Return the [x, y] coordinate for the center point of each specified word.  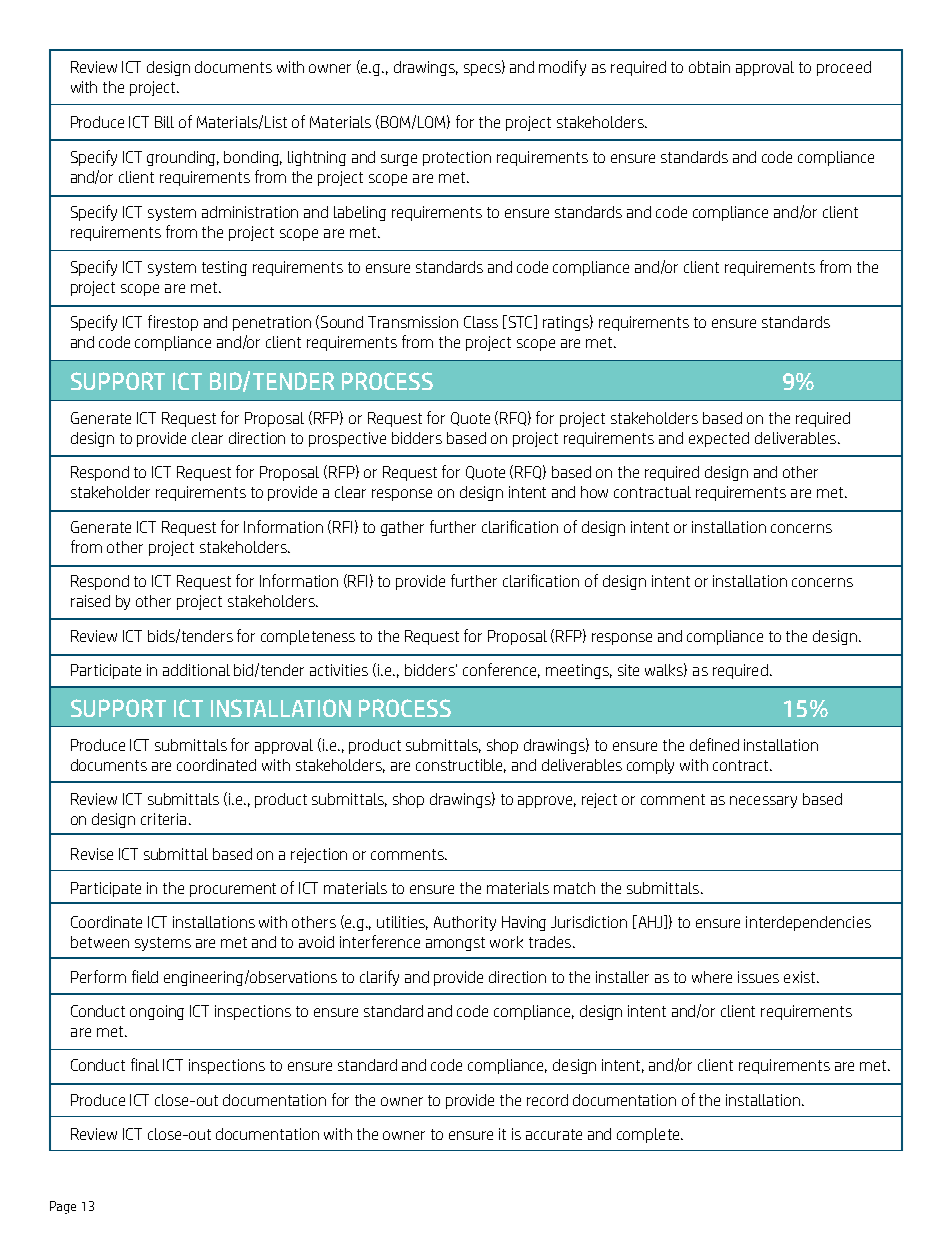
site [628, 670]
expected [719, 439]
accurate [554, 1134]
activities [339, 670]
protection [457, 158]
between [100, 942]
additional [196, 670]
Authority [465, 923]
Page [63, 1207]
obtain [709, 67]
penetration [272, 323]
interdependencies [808, 923]
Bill [164, 122]
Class [481, 322]
